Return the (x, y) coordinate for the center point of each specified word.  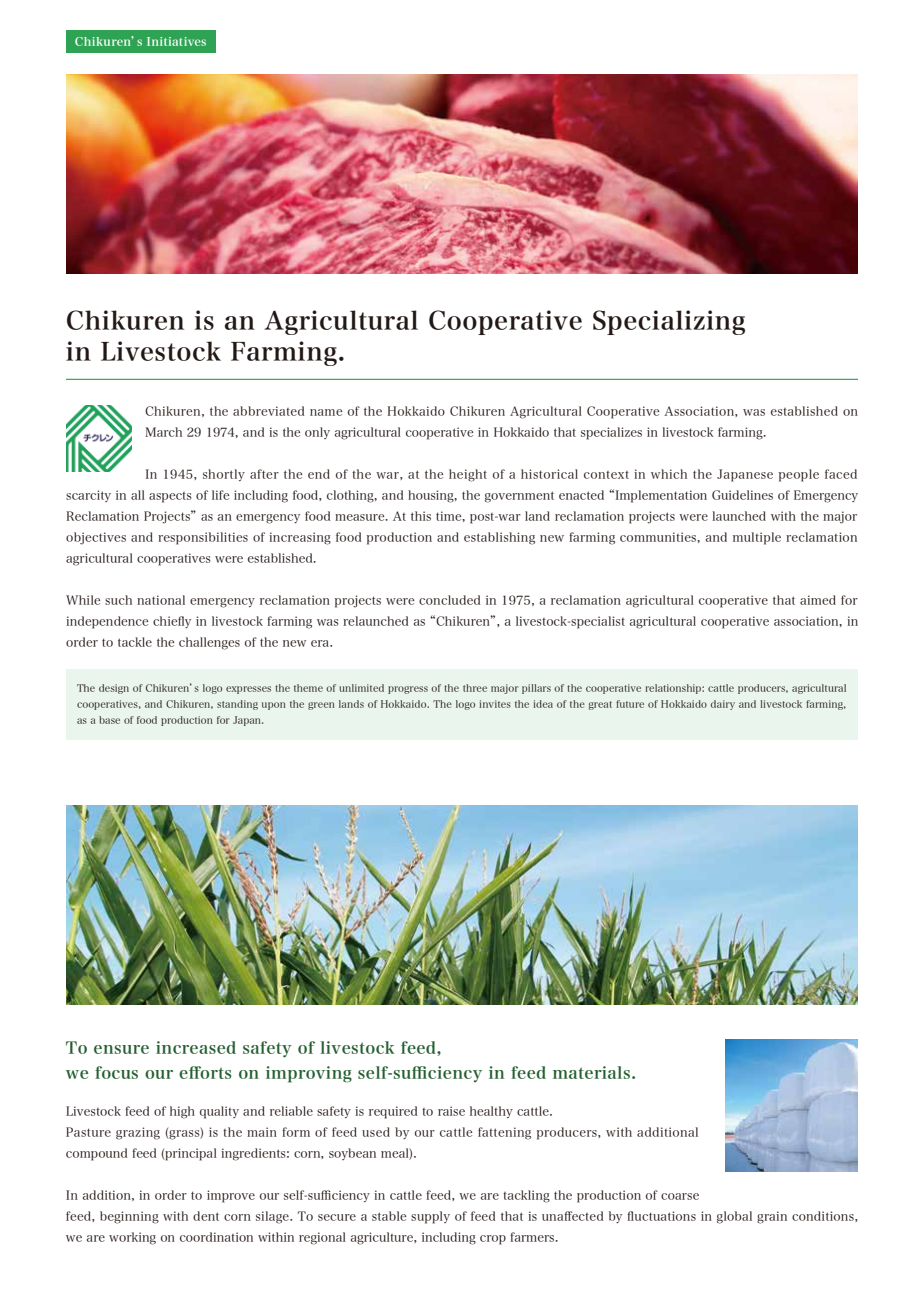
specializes (611, 433)
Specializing (669, 322)
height (468, 475)
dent (206, 1216)
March (163, 432)
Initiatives (176, 41)
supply (430, 1217)
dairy (723, 705)
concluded (449, 600)
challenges (209, 643)
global (734, 1217)
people (799, 475)
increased (196, 1047)
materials (591, 1072)
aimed (818, 600)
